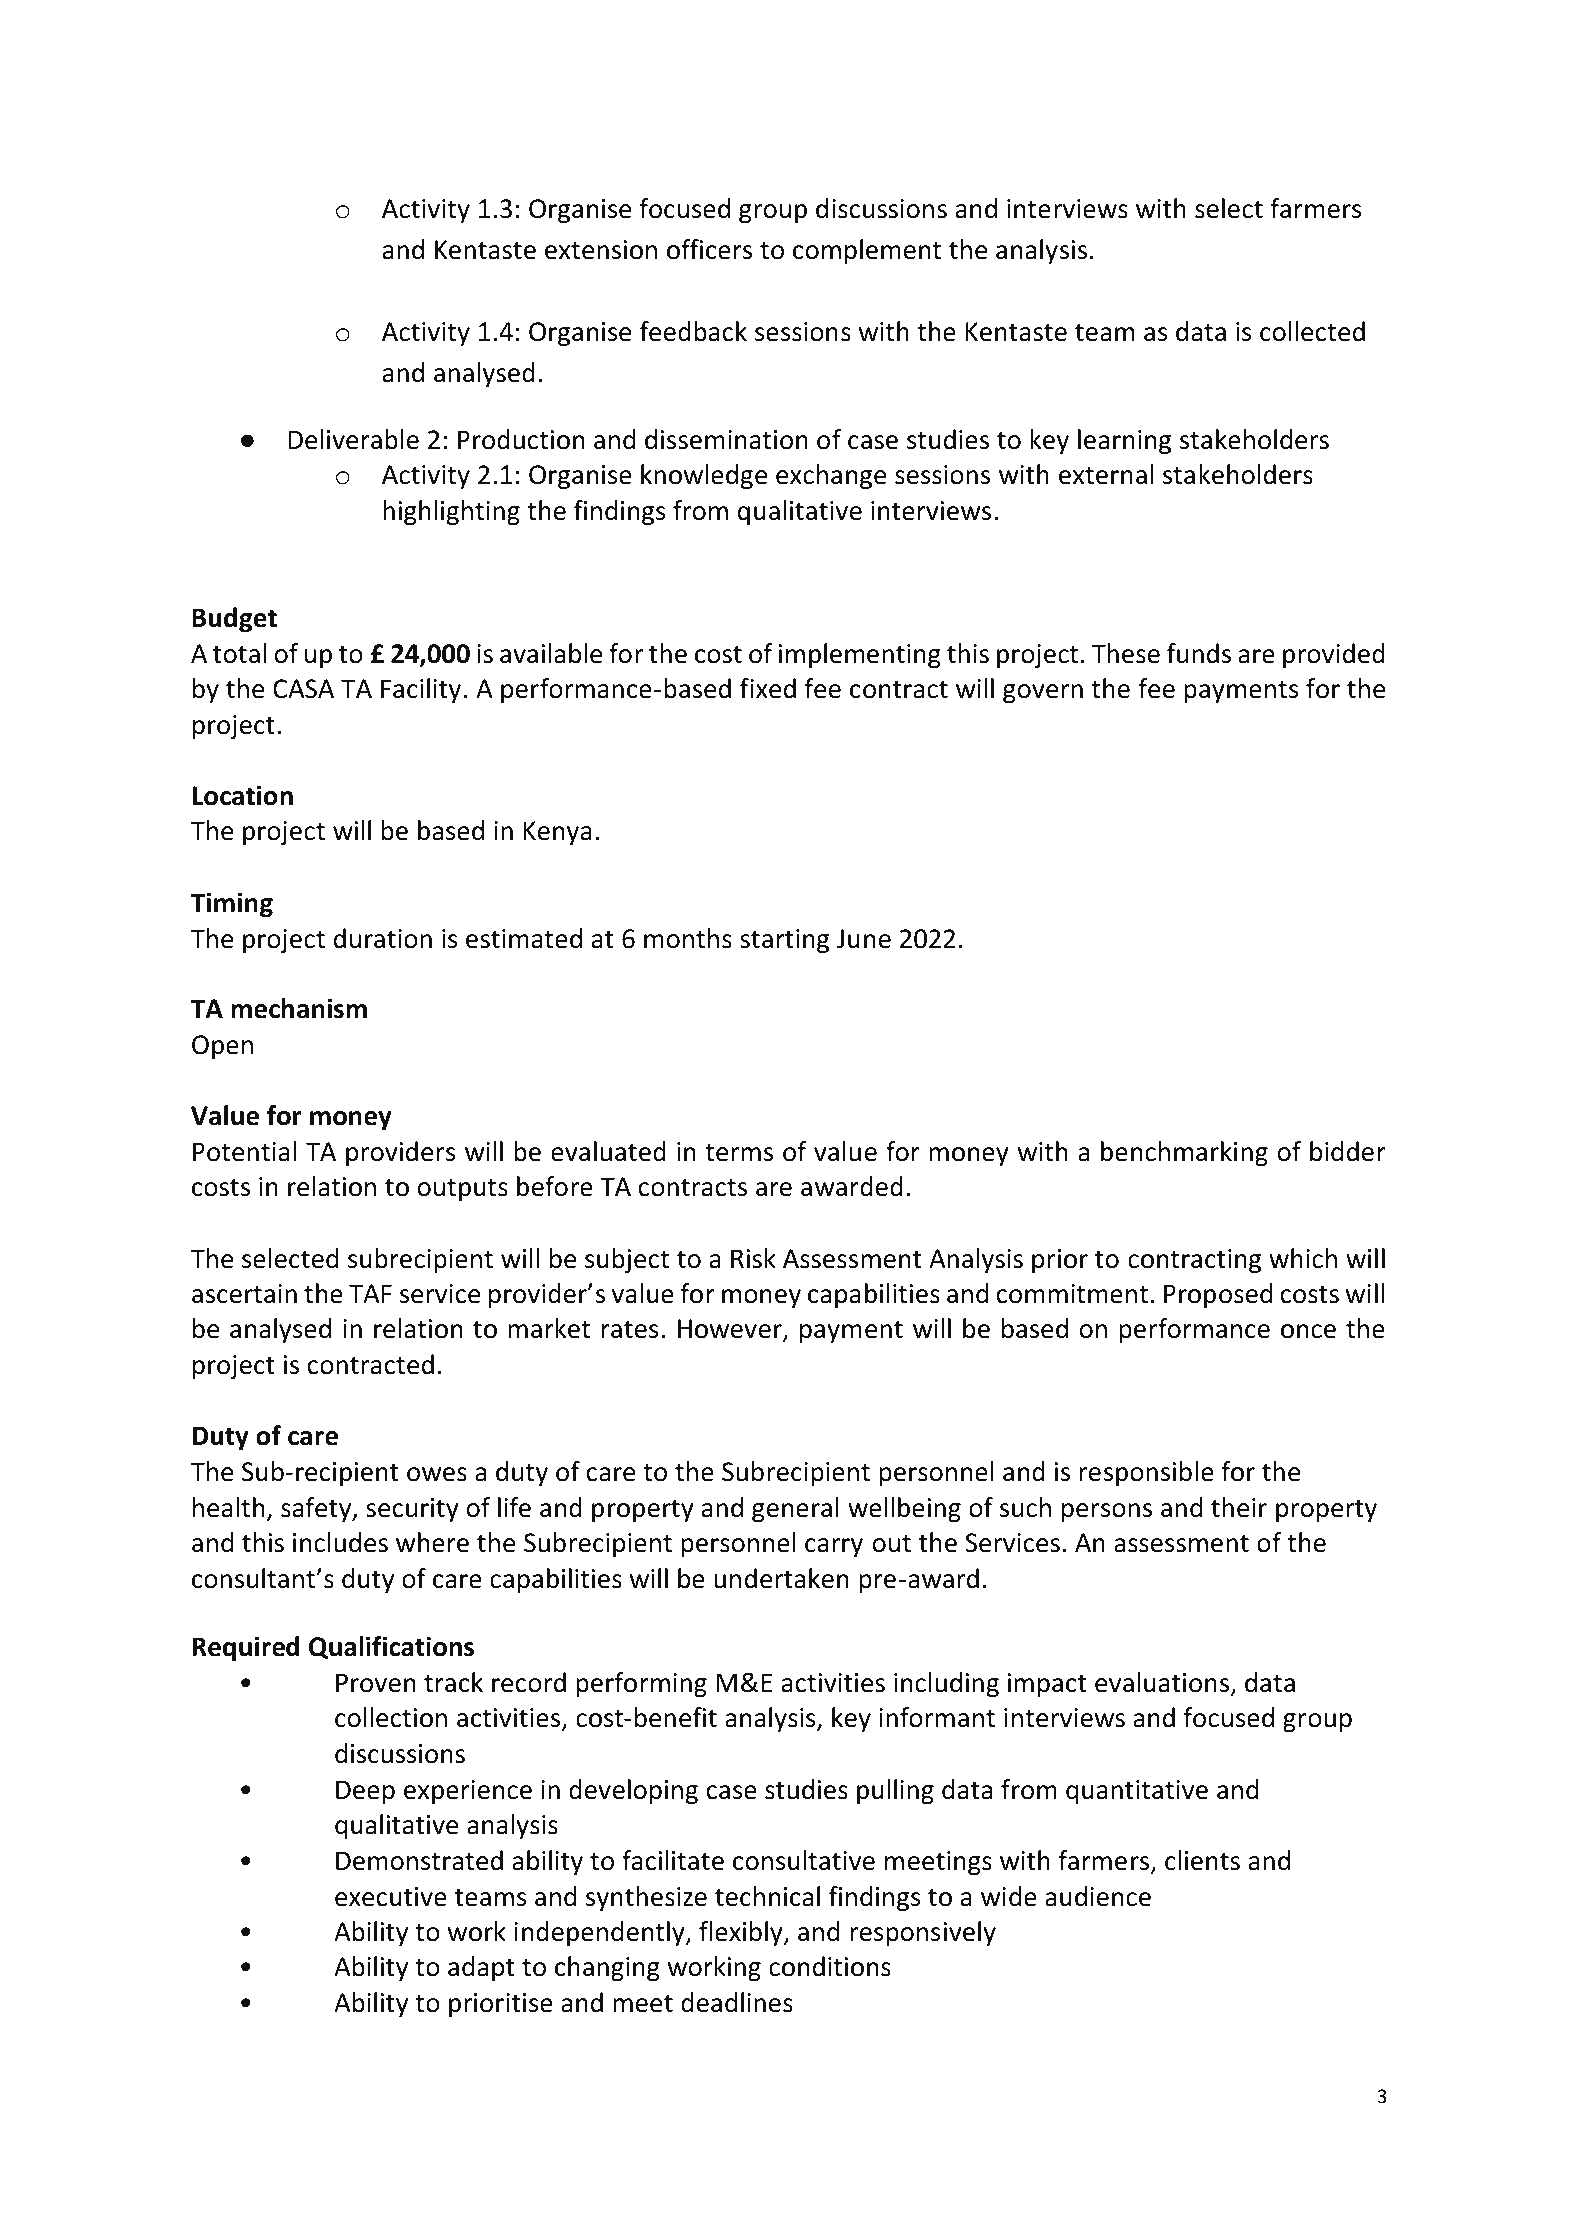 Image resolution: width=1578 pixels, height=2230 pixels. What do you see at coordinates (739, 1153) in the document?
I see `terms` at bounding box center [739, 1153].
